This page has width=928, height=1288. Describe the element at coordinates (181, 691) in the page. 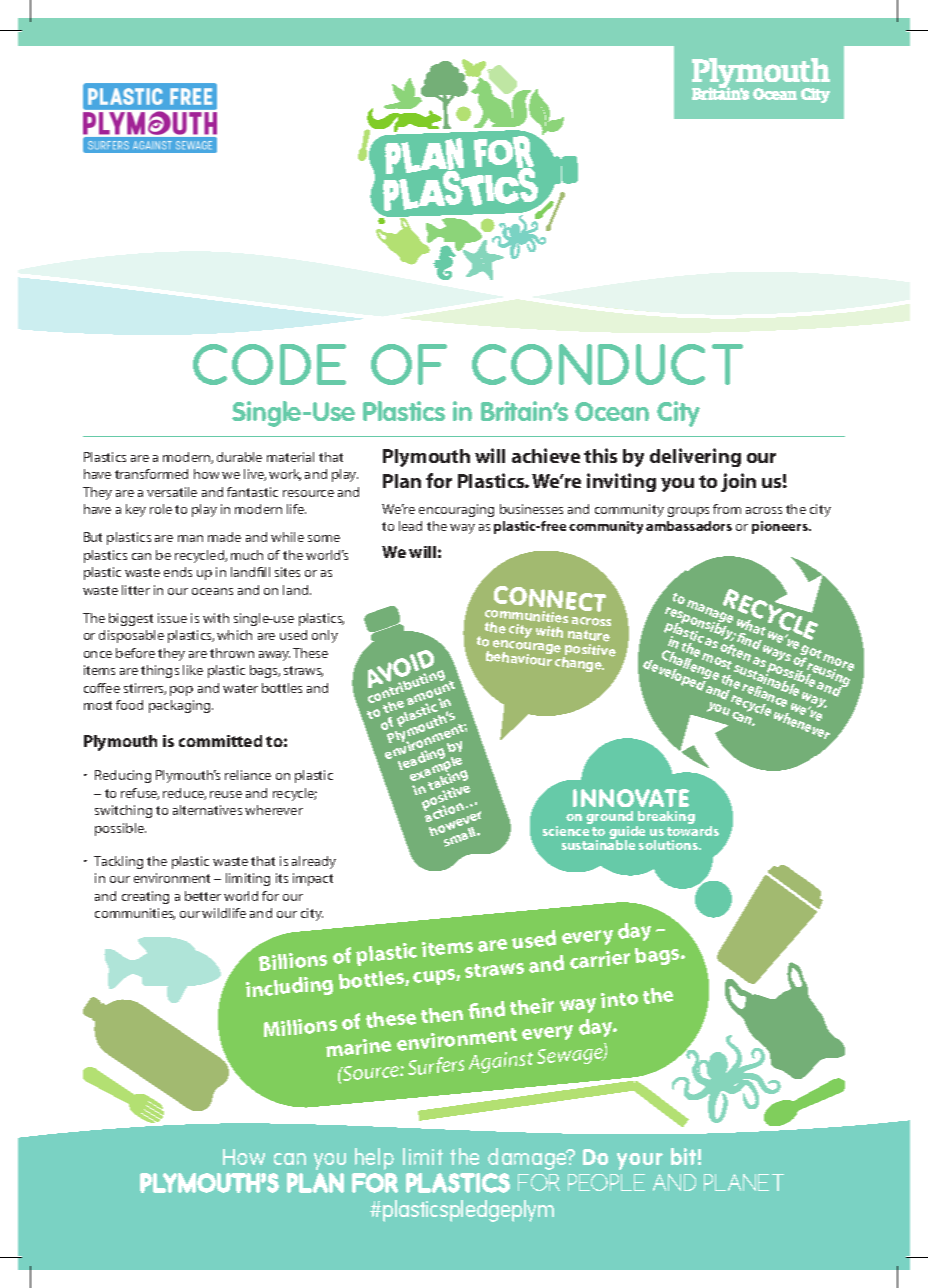

I see `pop` at that location.
